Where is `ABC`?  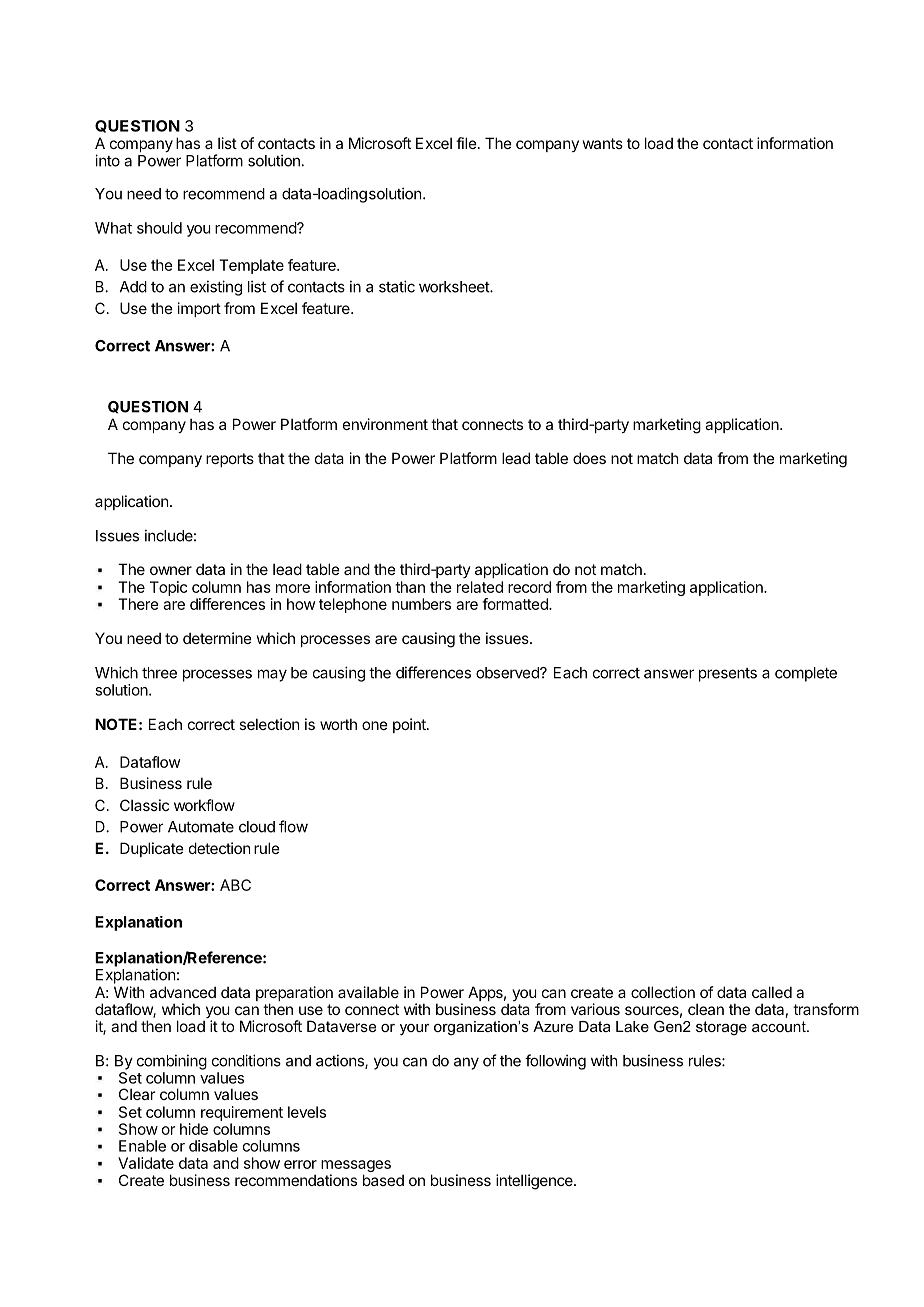
ABC is located at coordinates (235, 885).
